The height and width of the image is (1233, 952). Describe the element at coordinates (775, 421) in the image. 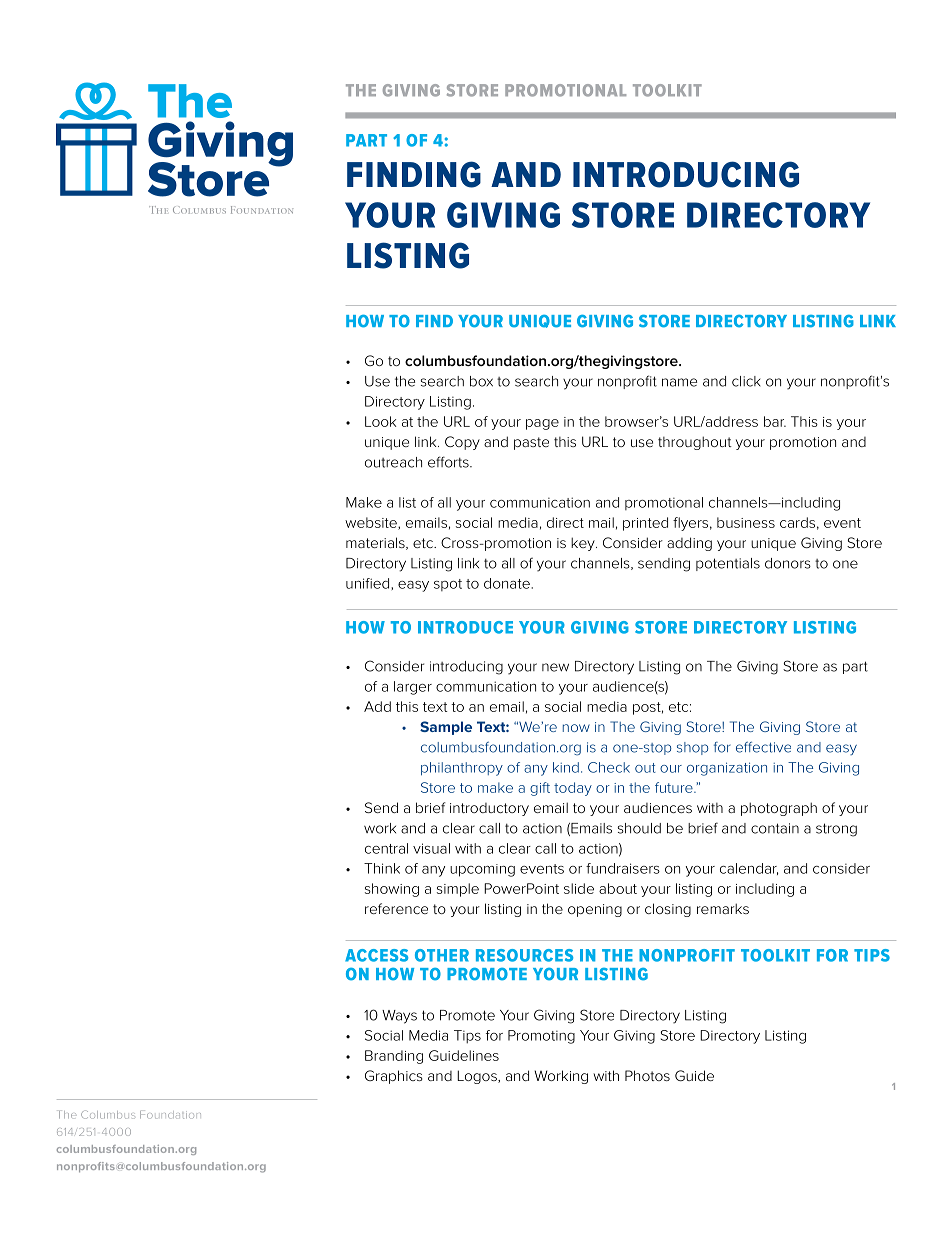

I see `bar` at that location.
